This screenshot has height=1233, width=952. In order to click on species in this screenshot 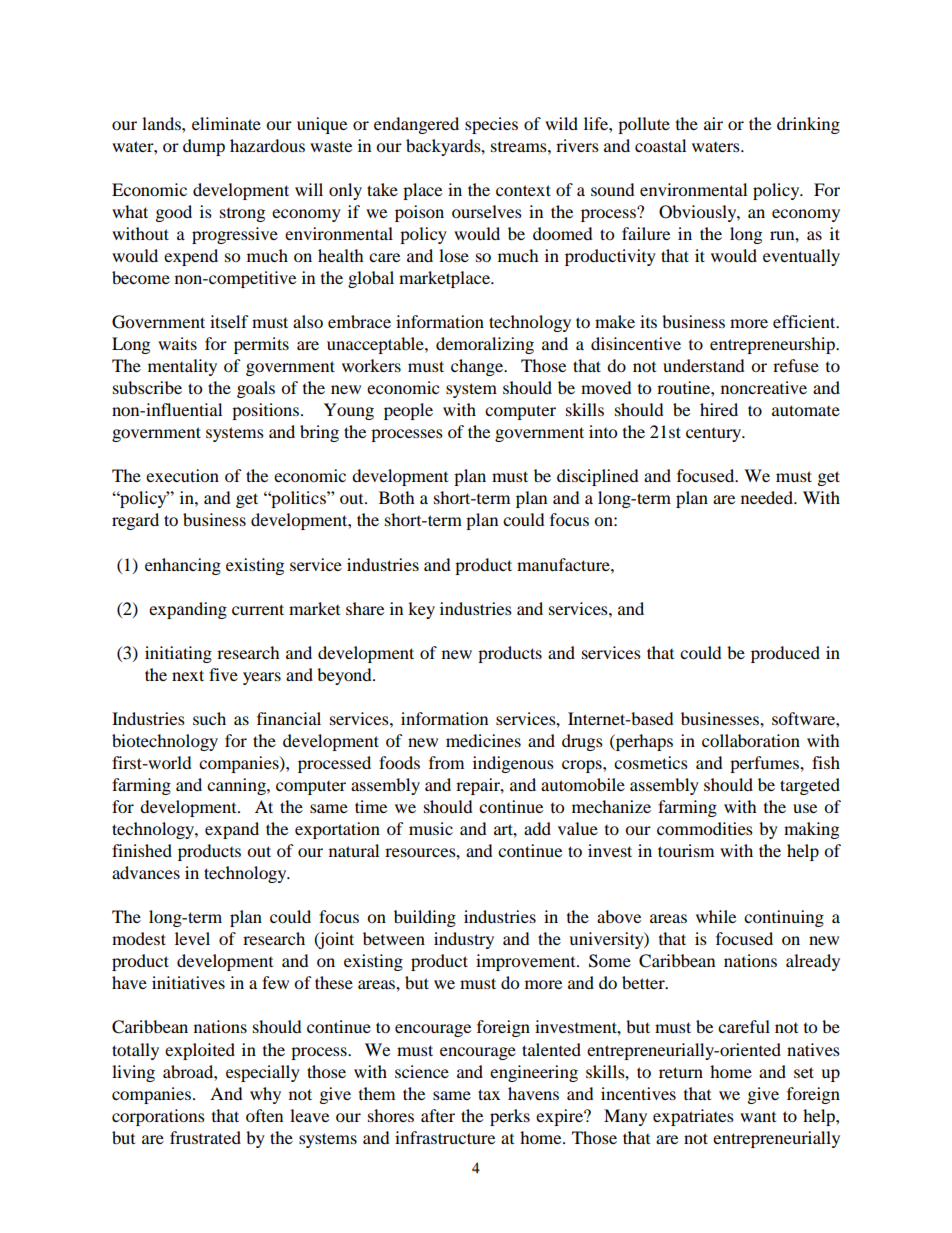, I will do `click(491, 125)`.
